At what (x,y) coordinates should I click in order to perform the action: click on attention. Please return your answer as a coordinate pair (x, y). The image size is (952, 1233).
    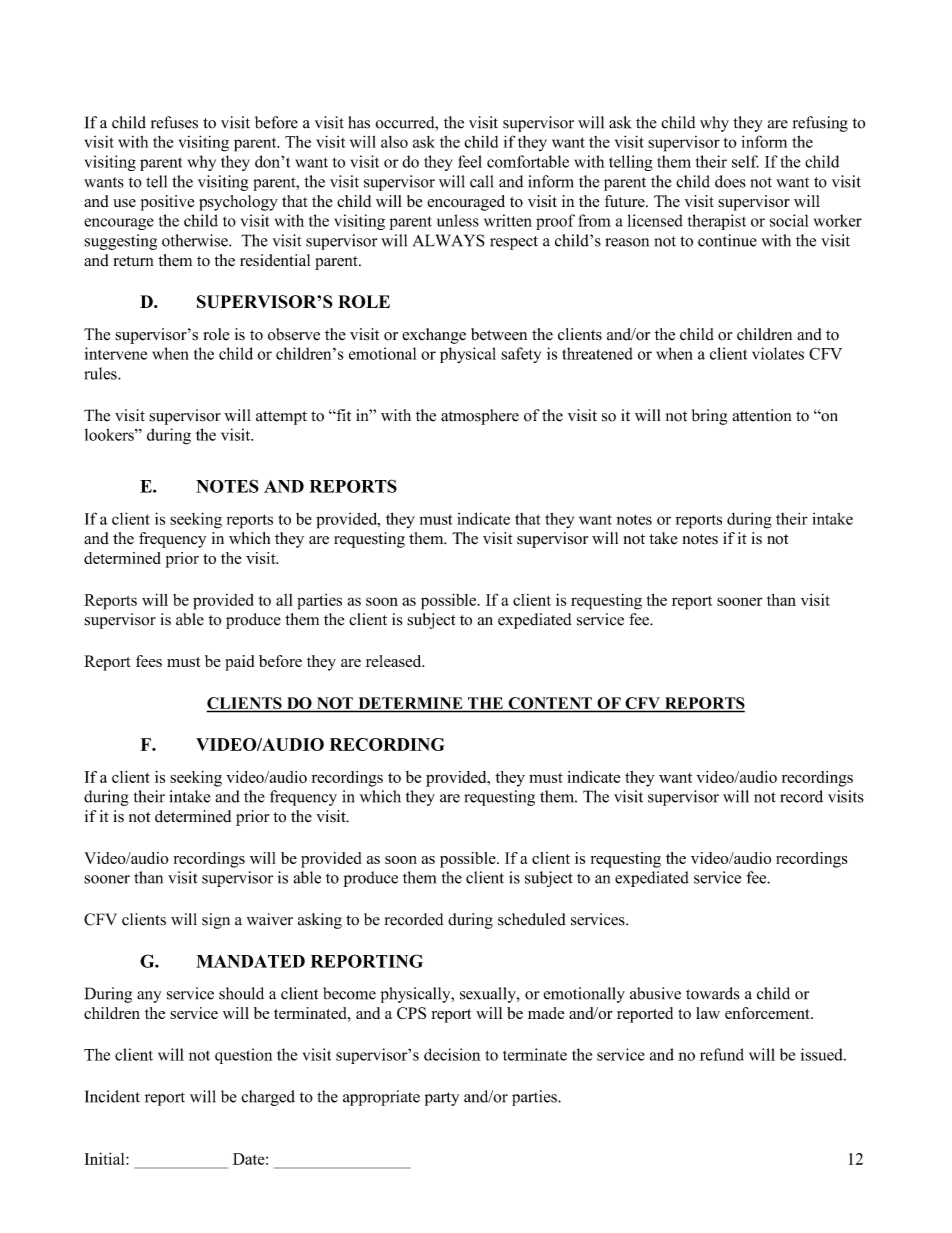
    Looking at the image, I should click on (761, 415).
